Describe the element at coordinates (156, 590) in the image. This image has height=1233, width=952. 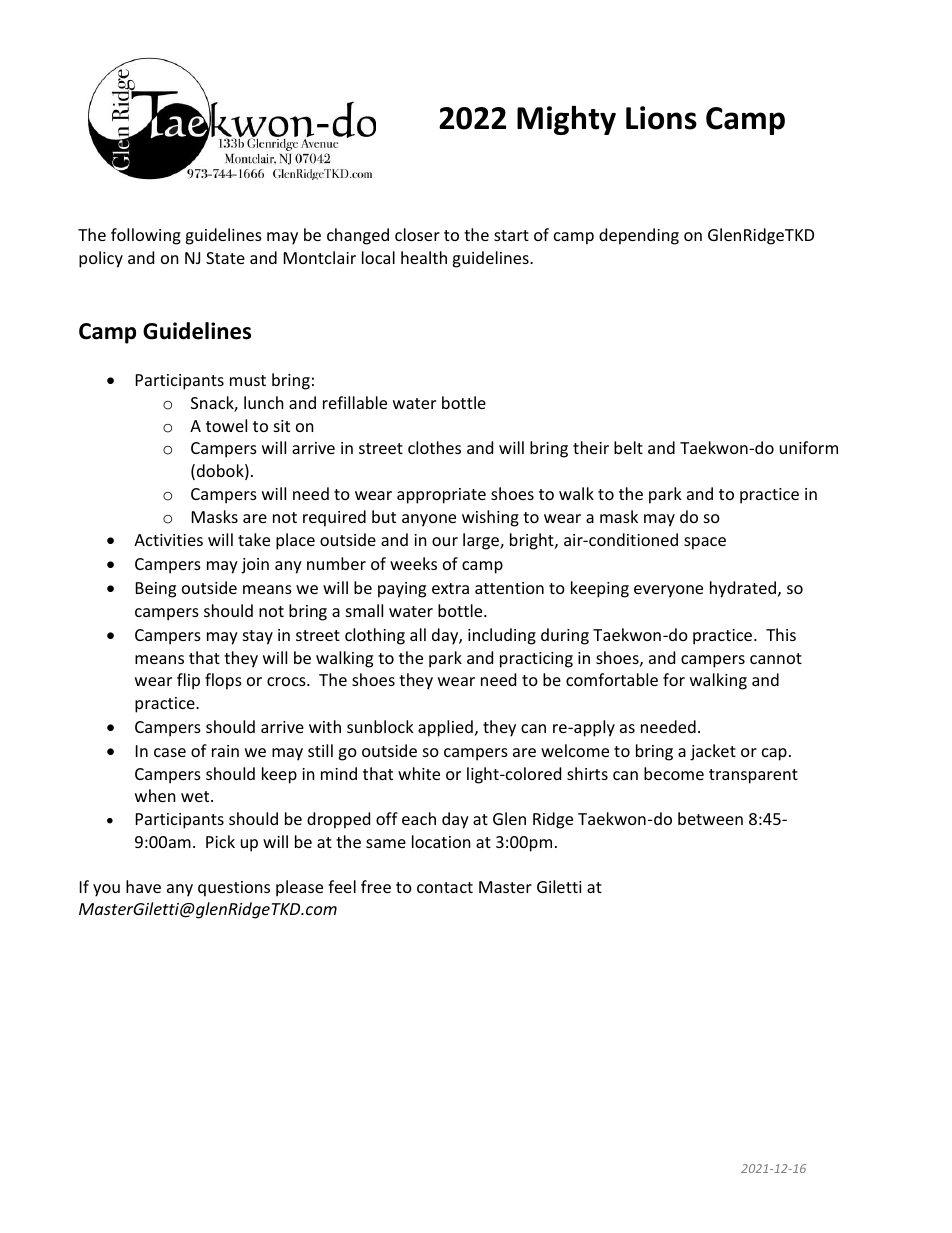
I see `Being` at that location.
